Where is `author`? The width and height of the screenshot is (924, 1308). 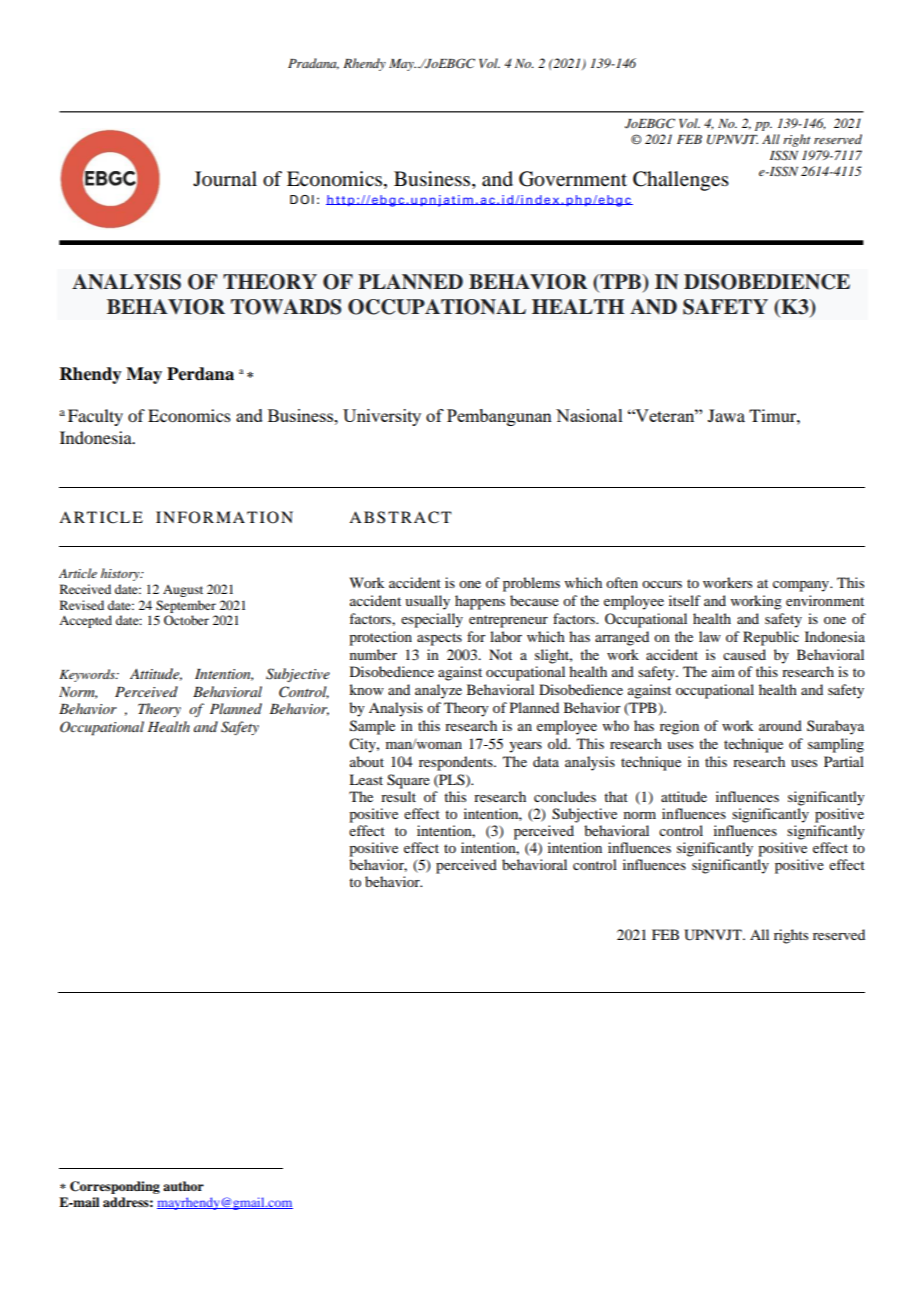
author is located at coordinates (183, 1186).
